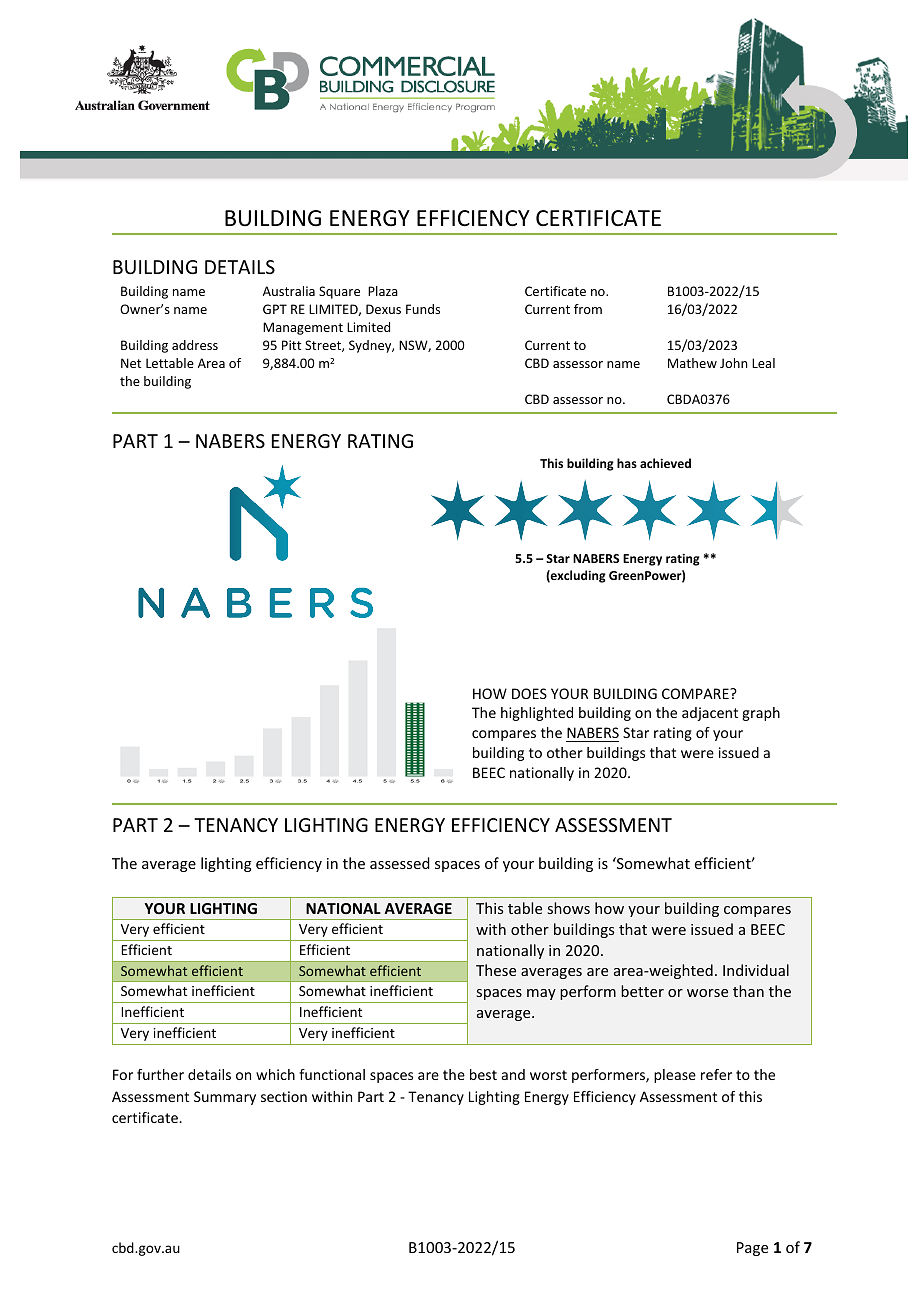 Image resolution: width=924 pixels, height=1308 pixels. What do you see at coordinates (400, 863) in the screenshot?
I see `assessed` at bounding box center [400, 863].
